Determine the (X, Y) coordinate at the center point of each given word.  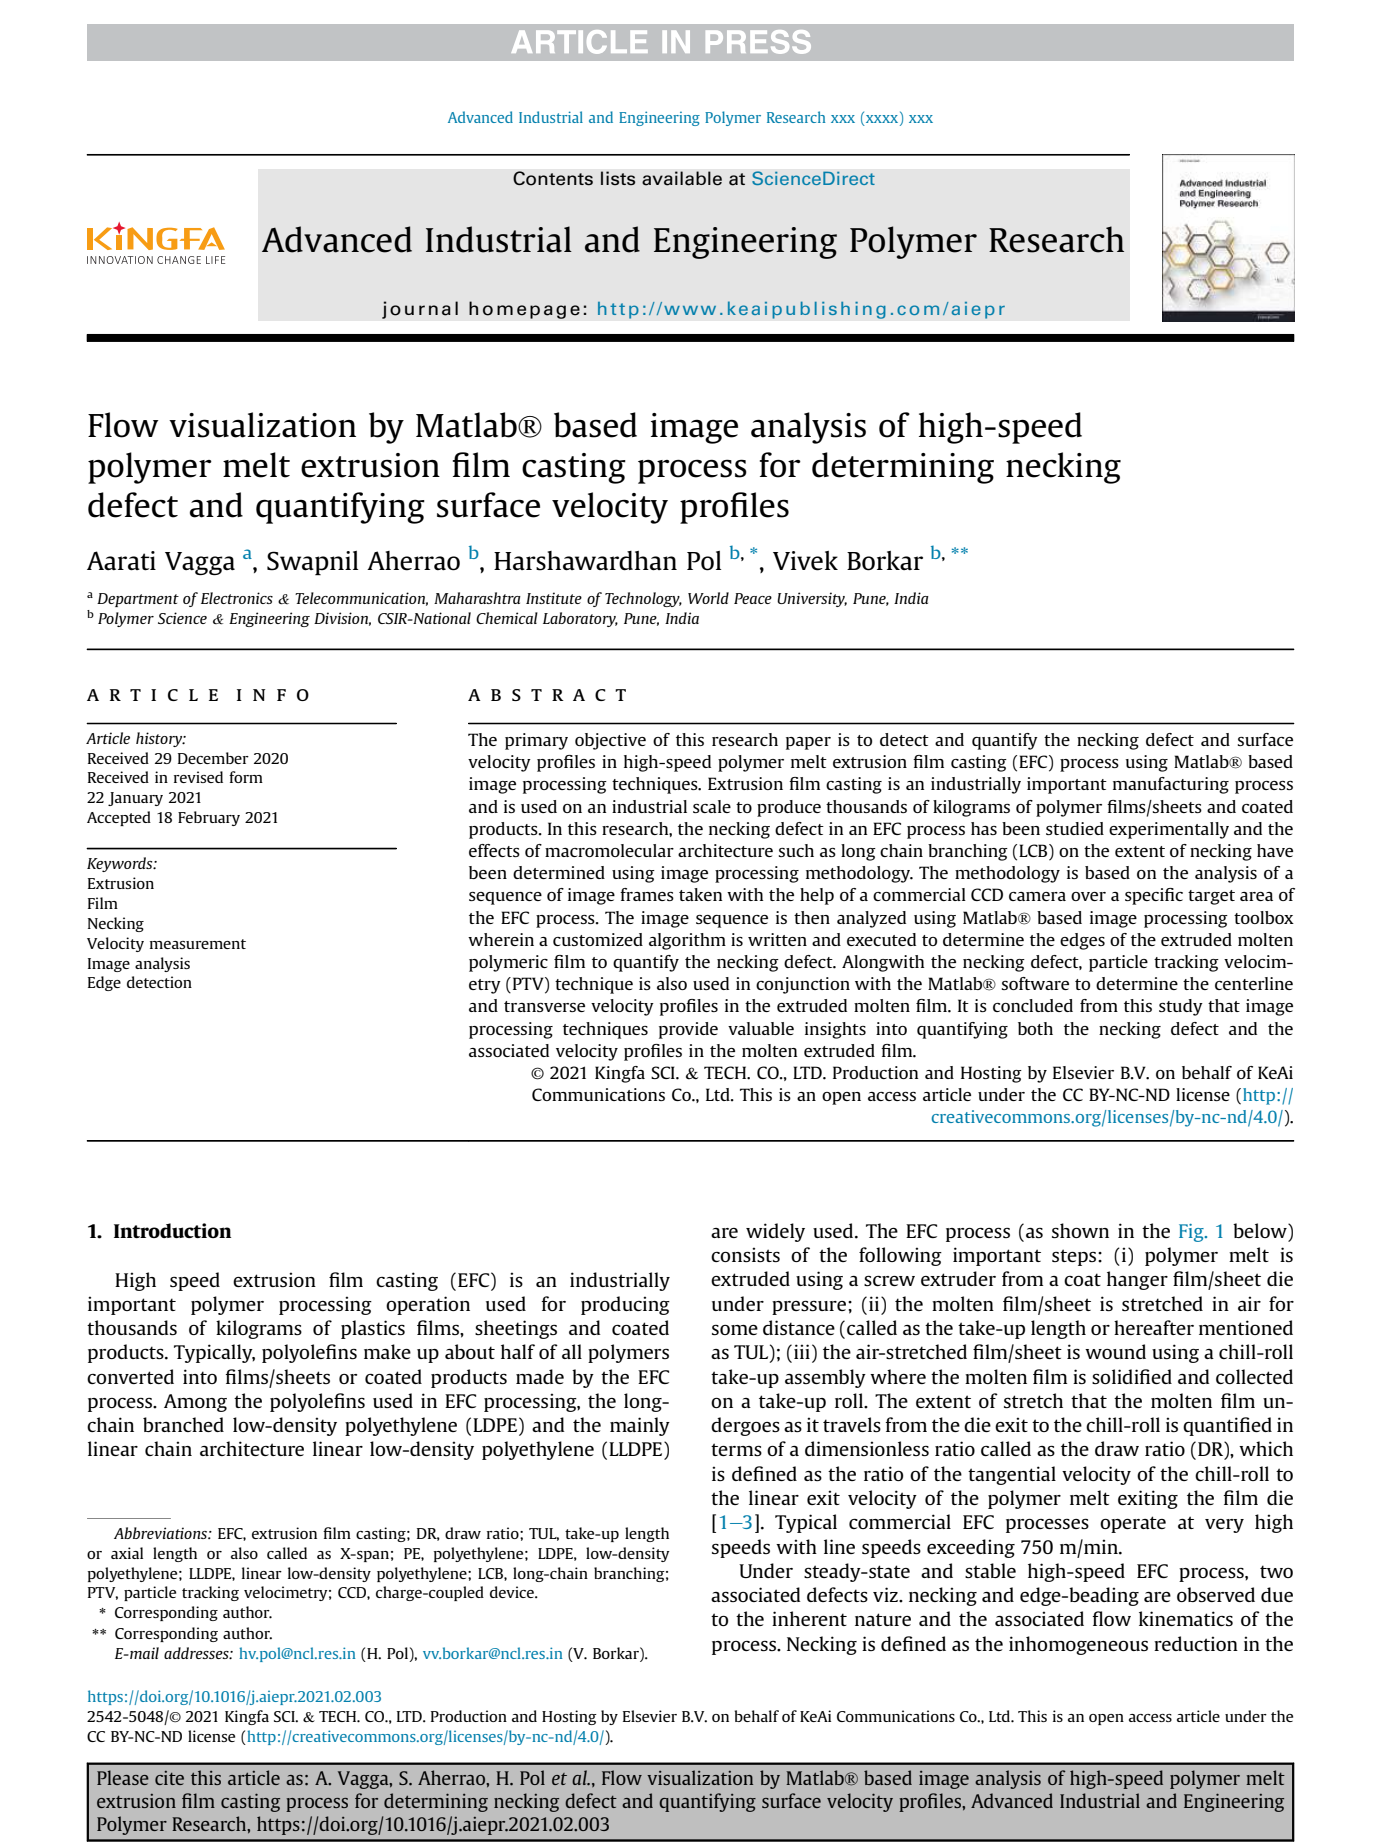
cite (169, 1778)
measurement (198, 944)
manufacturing (1171, 785)
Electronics (237, 598)
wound (1115, 1351)
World (708, 598)
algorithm (687, 941)
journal (420, 310)
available (682, 178)
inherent (809, 1618)
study (1181, 1007)
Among (195, 1403)
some (735, 1330)
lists (618, 178)
